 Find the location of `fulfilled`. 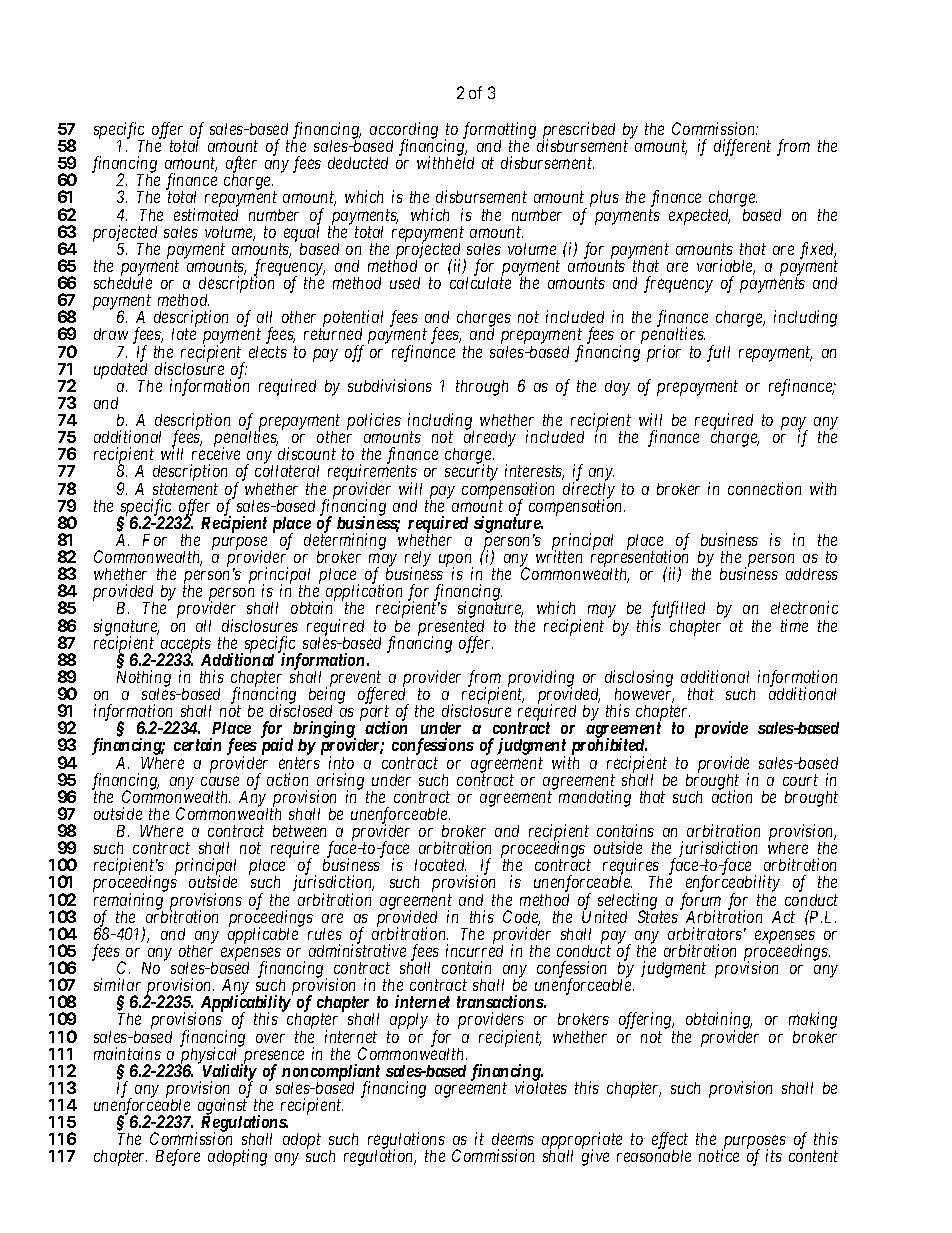

fulfilled is located at coordinates (678, 611).
